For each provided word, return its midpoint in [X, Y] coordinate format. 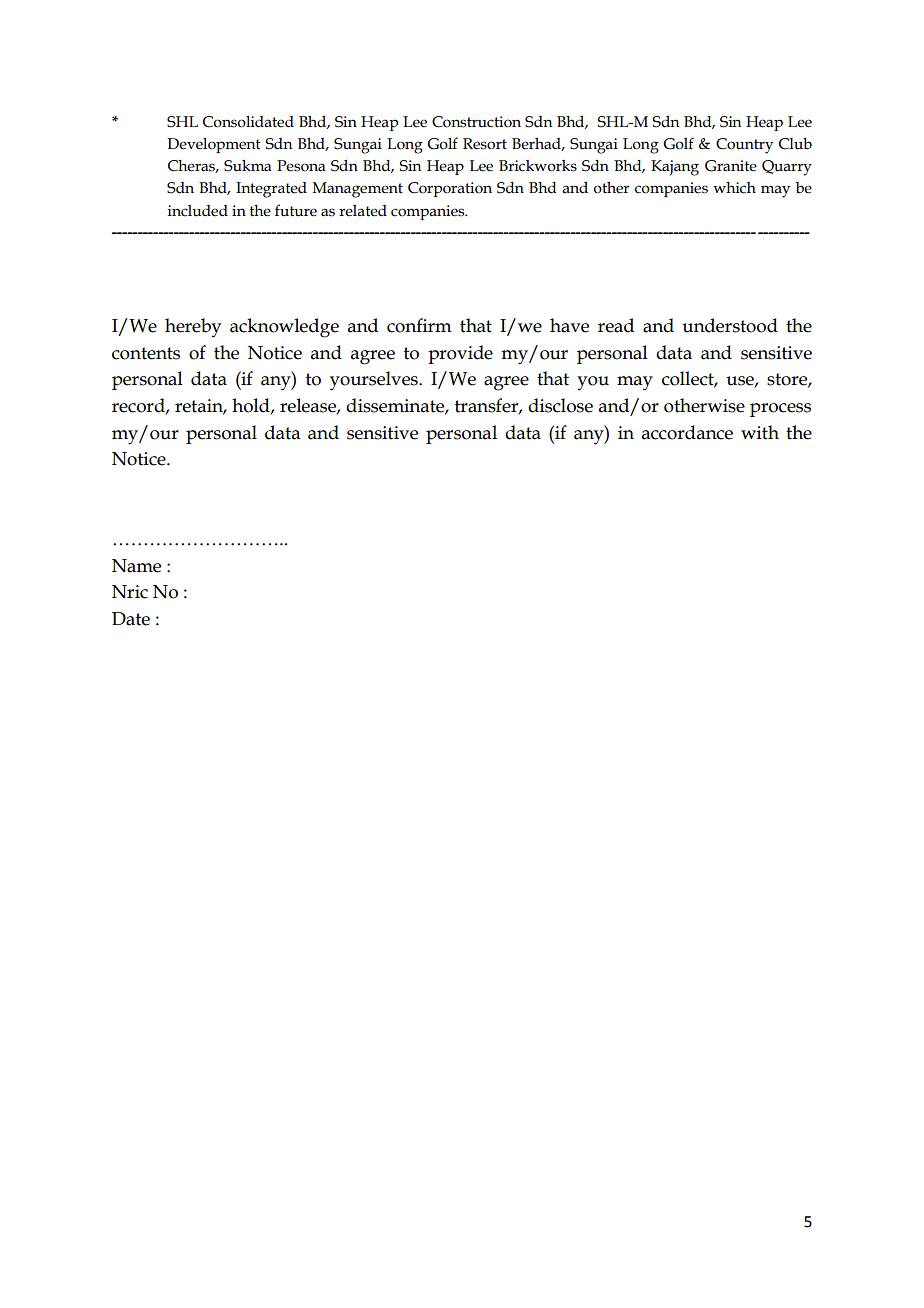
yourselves [375, 381]
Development [214, 145]
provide [460, 354]
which [734, 188]
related [363, 211]
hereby [193, 327]
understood [730, 325]
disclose [560, 405]
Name [136, 566]
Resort [485, 144]
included [198, 211]
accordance [687, 432]
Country [744, 146]
